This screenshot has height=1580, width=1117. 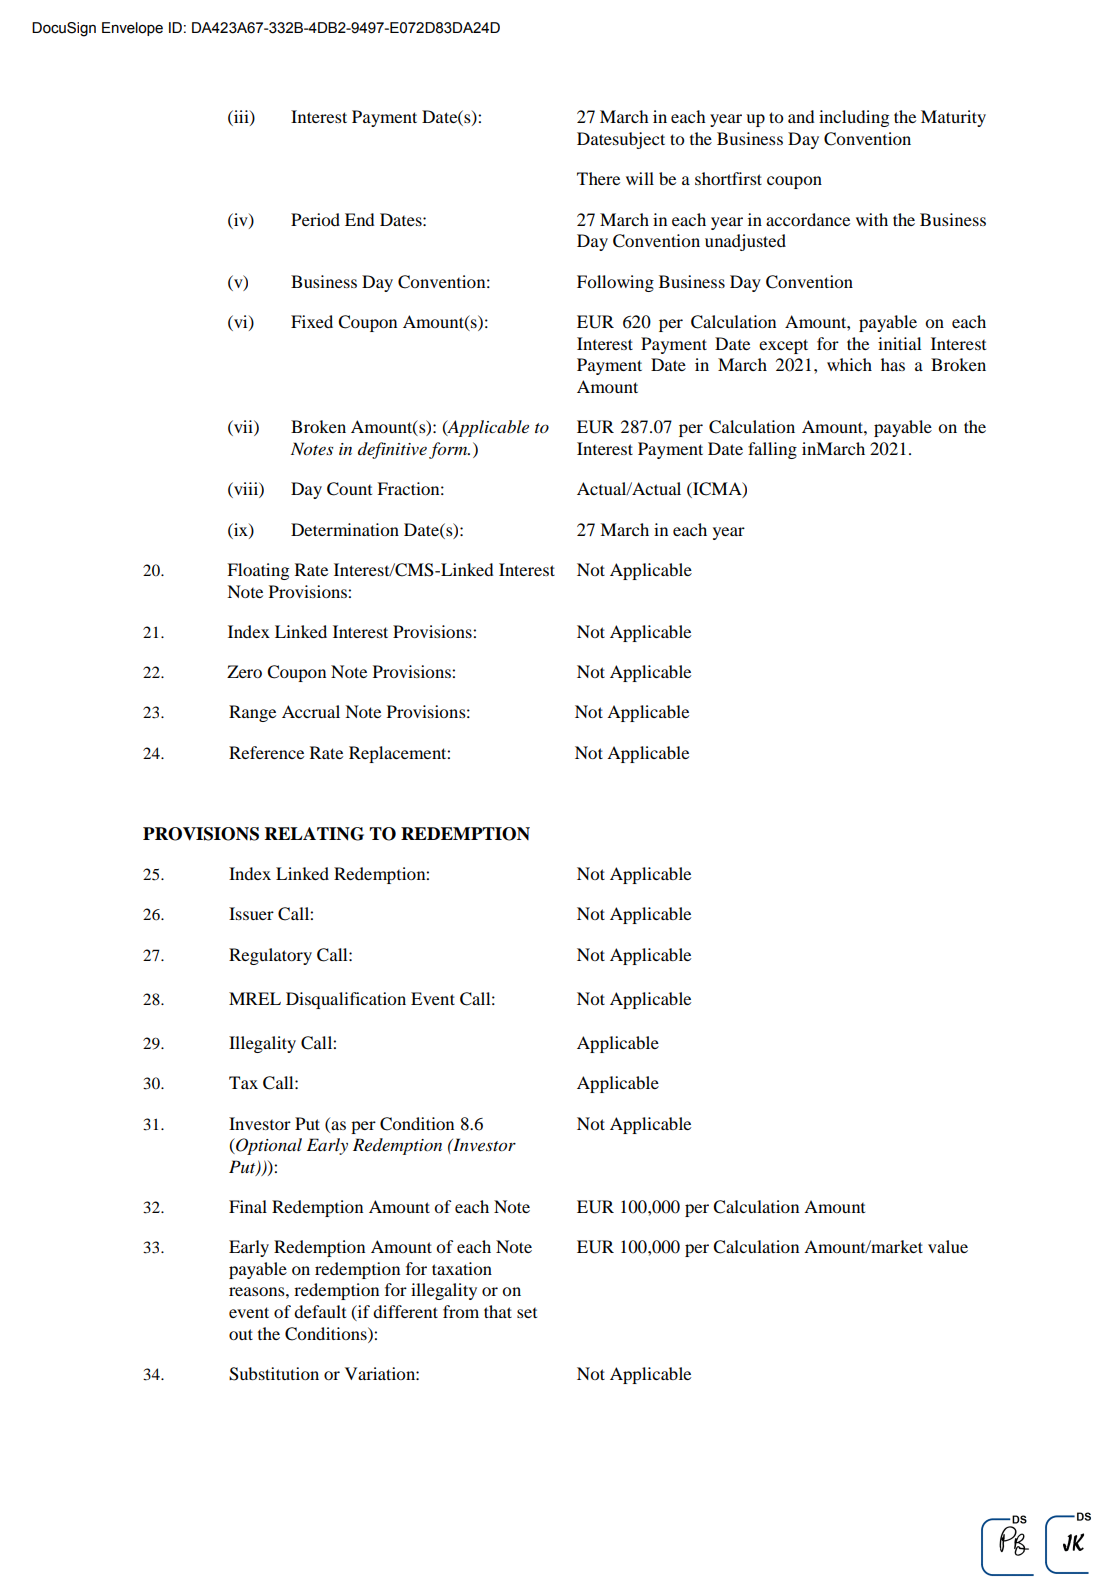 I want to click on taxation, so click(x=462, y=1268).
